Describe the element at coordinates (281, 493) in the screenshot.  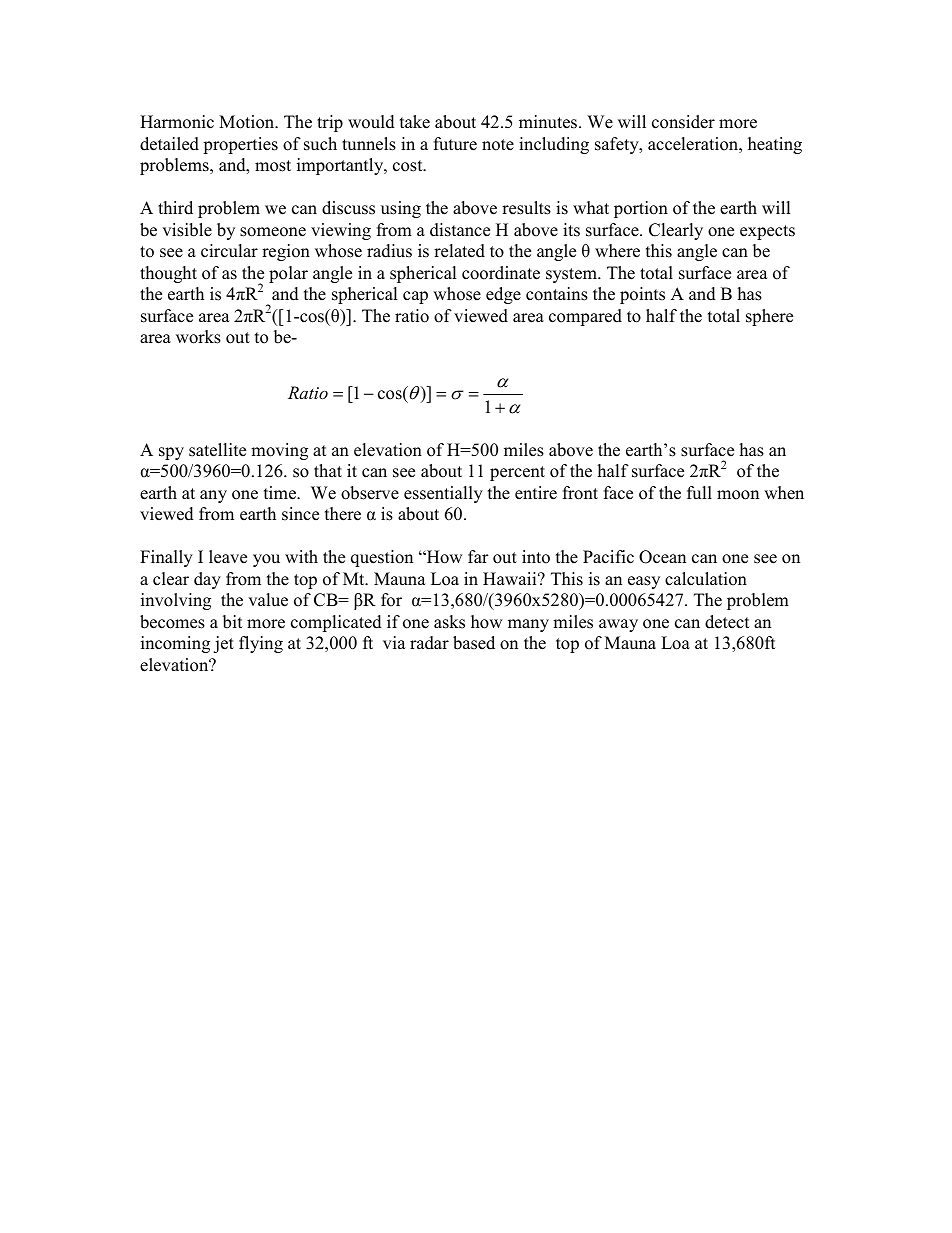
I see `time` at that location.
